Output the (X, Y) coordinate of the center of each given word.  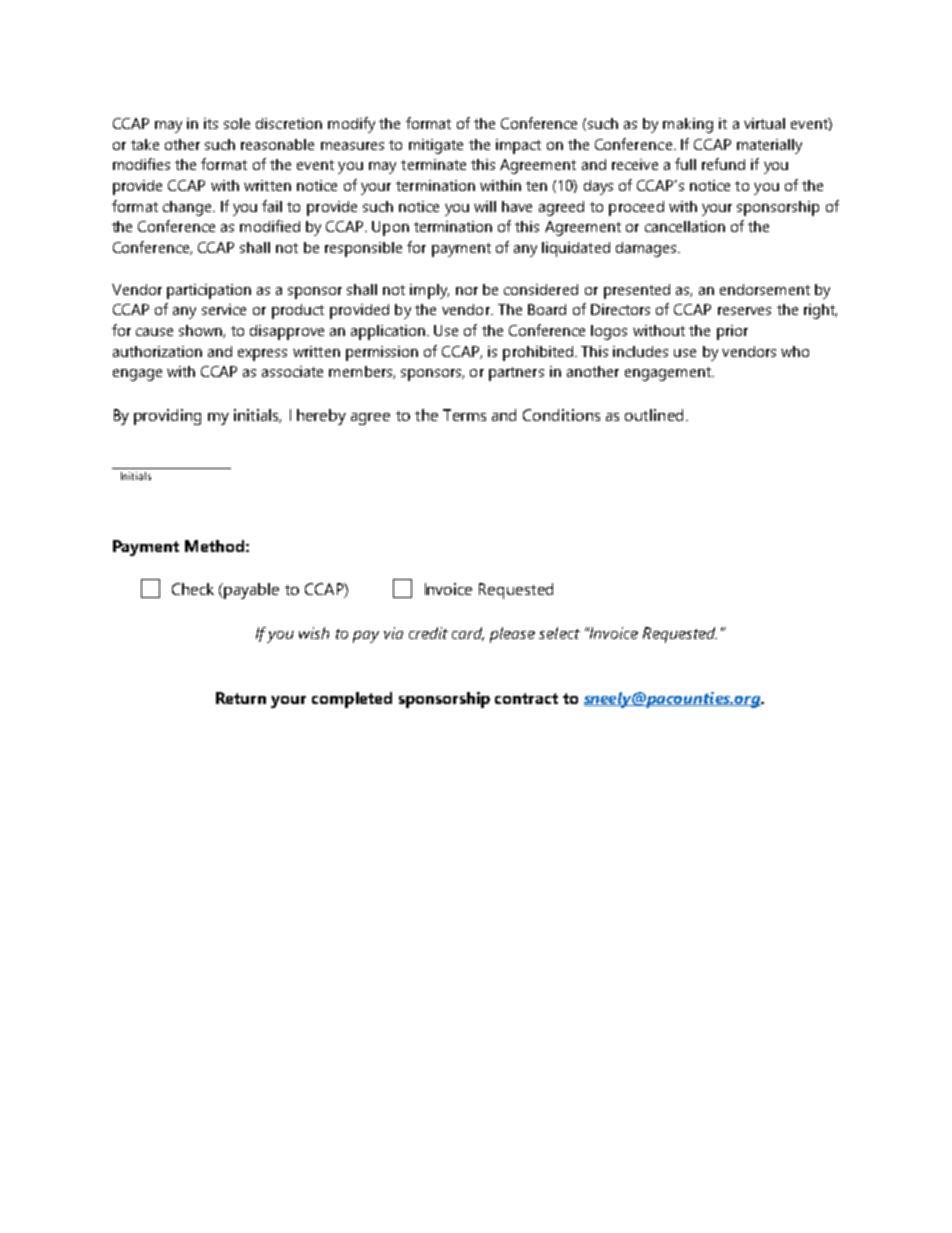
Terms (464, 415)
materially (769, 146)
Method (214, 546)
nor (467, 291)
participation (209, 291)
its (211, 123)
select (559, 633)
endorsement (765, 289)
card (468, 634)
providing (167, 417)
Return (241, 698)
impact (518, 146)
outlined (654, 415)
